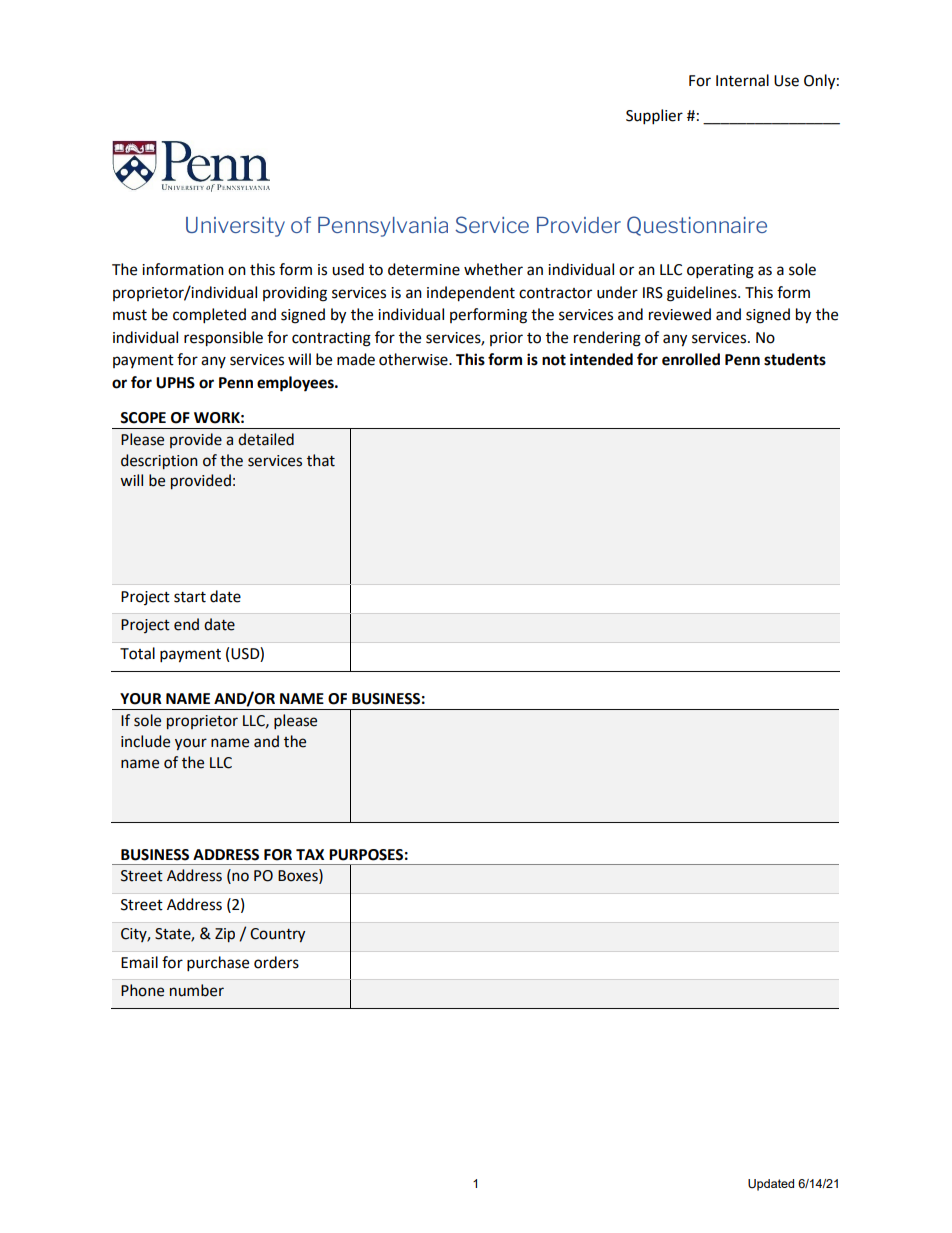 This screenshot has width=952, height=1233. What do you see at coordinates (190, 597) in the screenshot?
I see `start` at bounding box center [190, 597].
